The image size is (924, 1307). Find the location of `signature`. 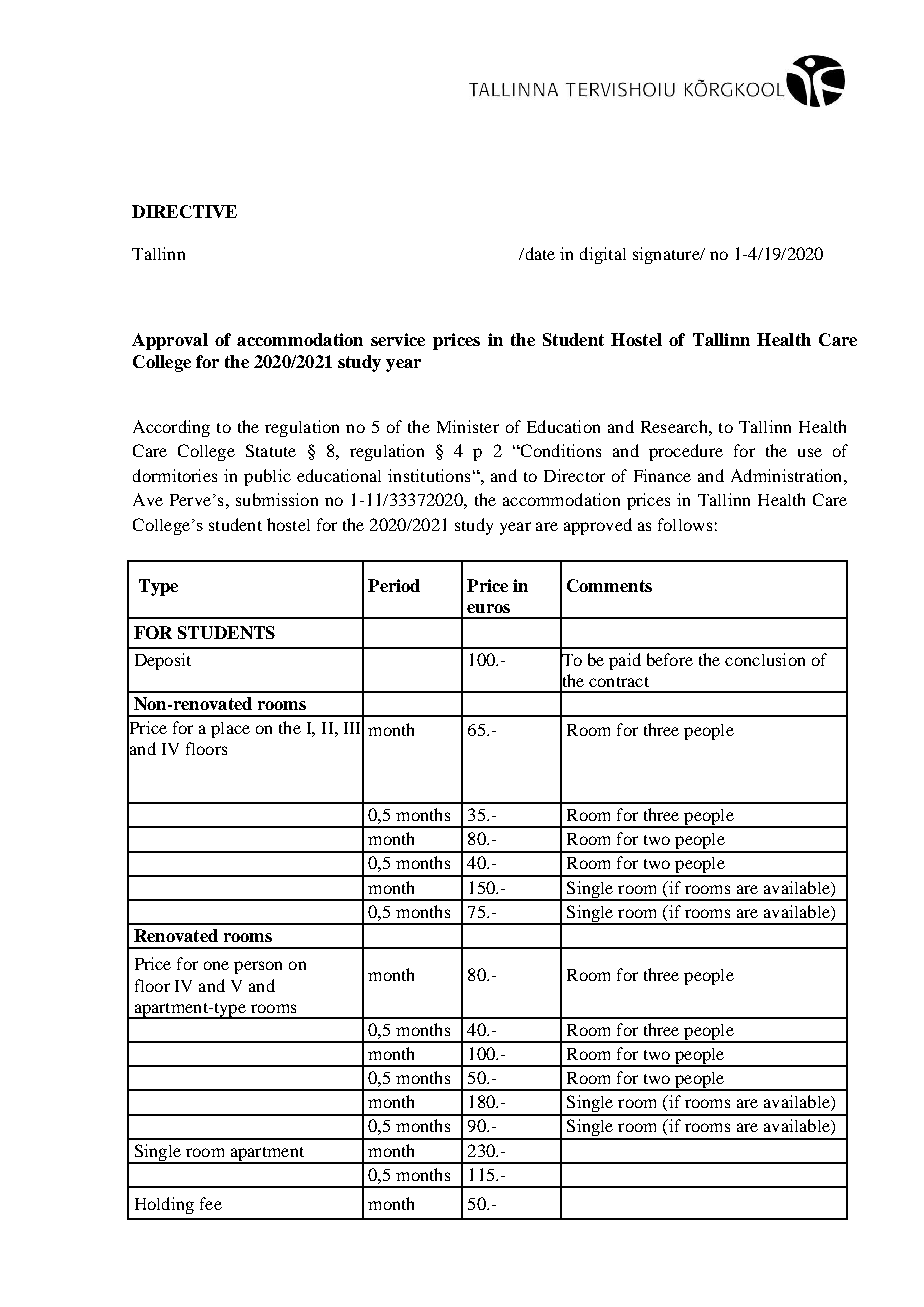

signature is located at coordinates (667, 255).
